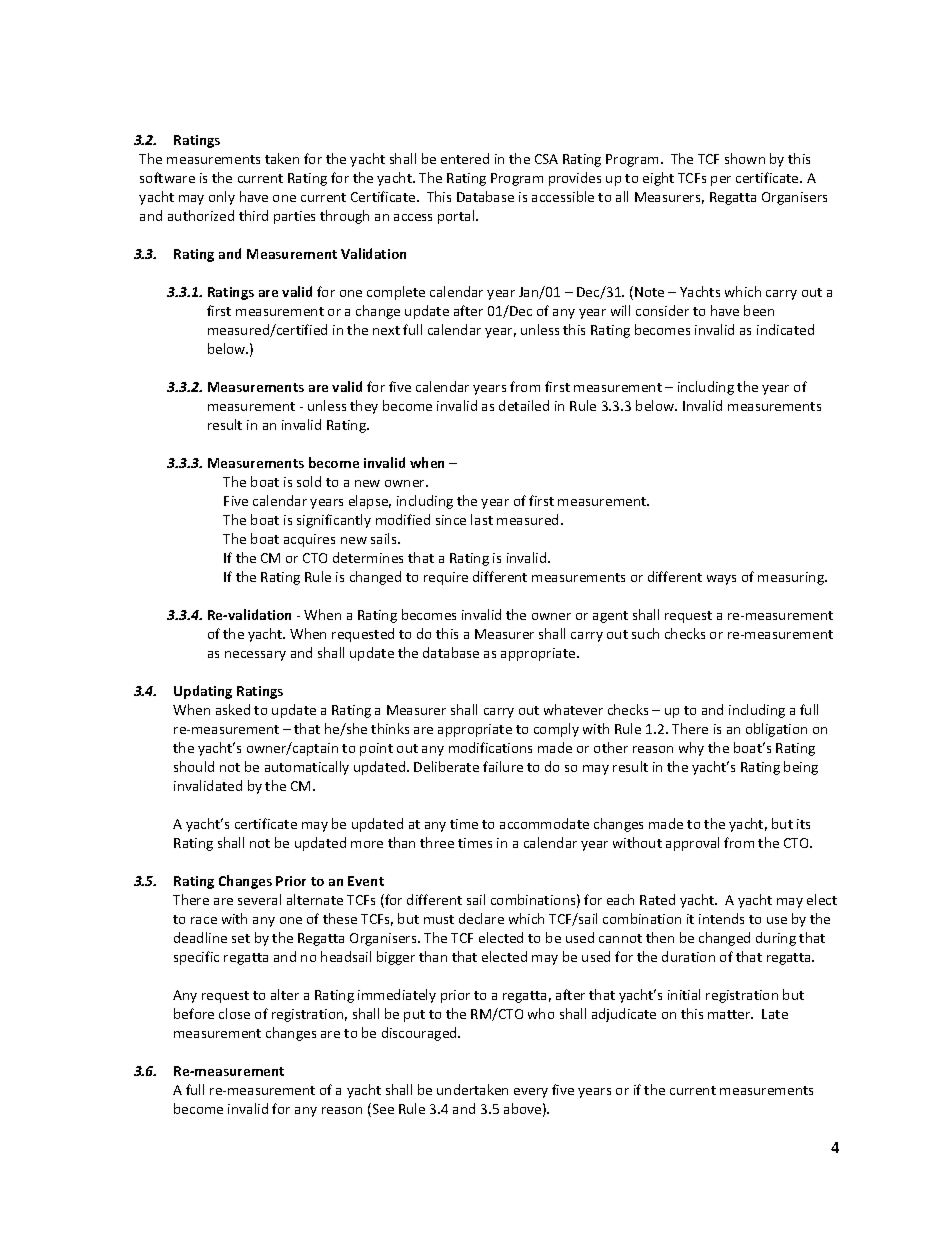 Image resolution: width=952 pixels, height=1233 pixels. I want to click on require, so click(446, 578).
